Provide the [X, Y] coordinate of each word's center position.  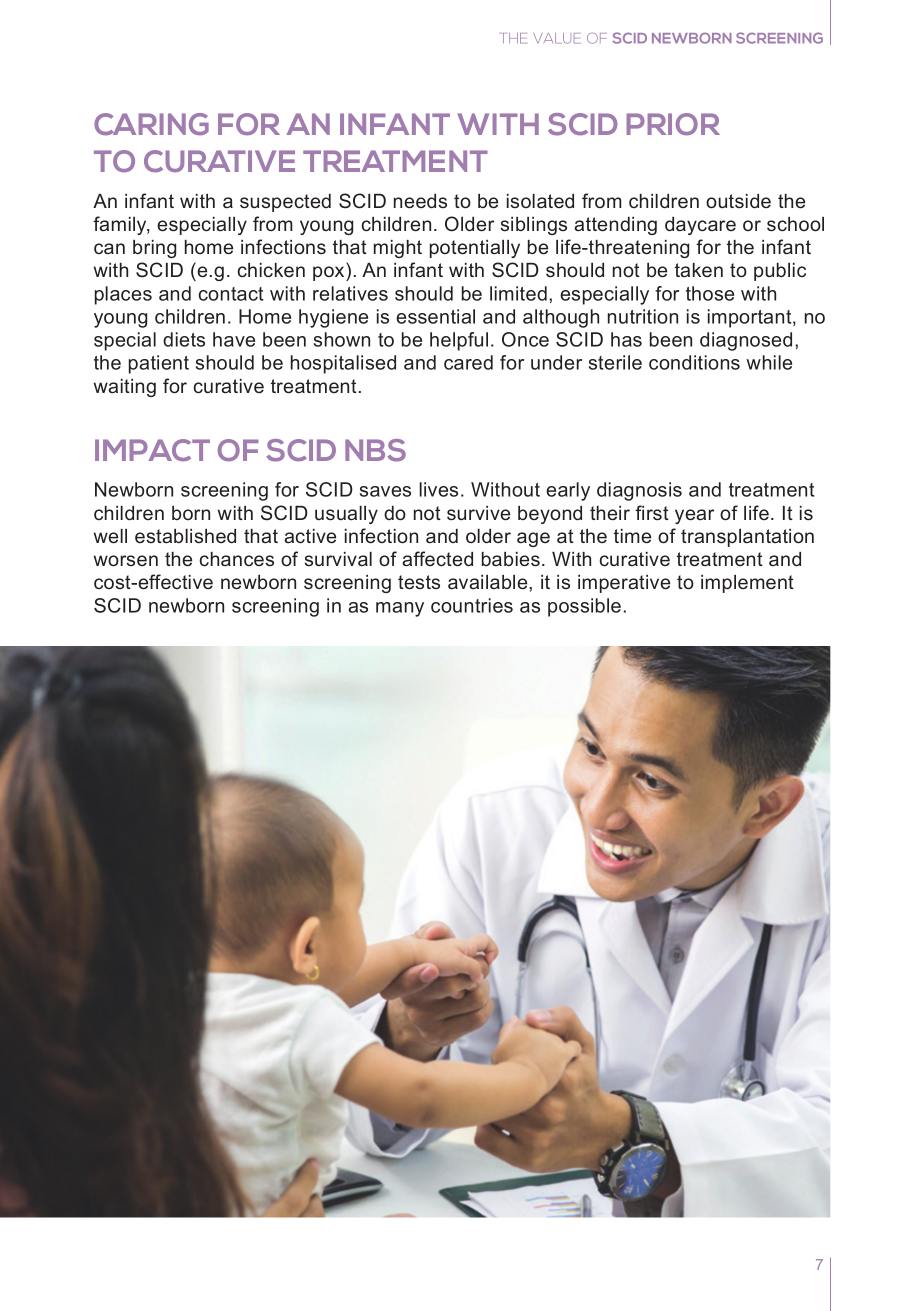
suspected [285, 203]
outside [738, 201]
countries [472, 605]
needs [420, 201]
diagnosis [639, 491]
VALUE [557, 38]
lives [438, 489]
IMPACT [152, 450]
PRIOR [673, 124]
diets [184, 339]
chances [237, 559]
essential [435, 316]
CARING [151, 124]
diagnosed [746, 341]
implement [747, 584]
